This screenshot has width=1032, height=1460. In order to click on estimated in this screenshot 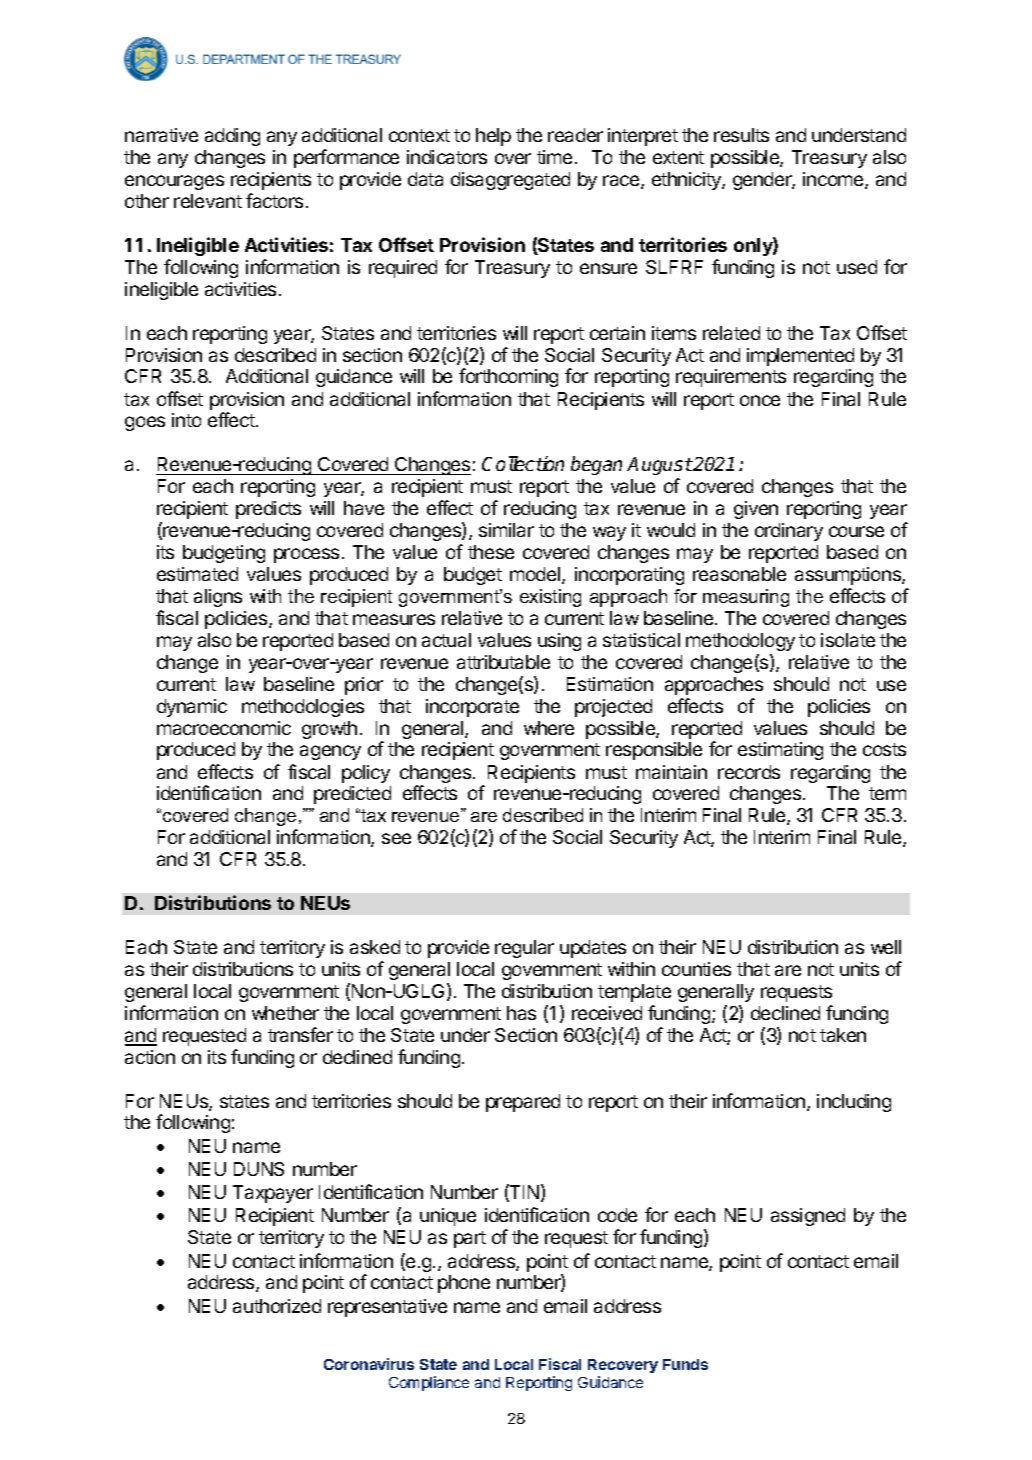, I will do `click(197, 574)`.
